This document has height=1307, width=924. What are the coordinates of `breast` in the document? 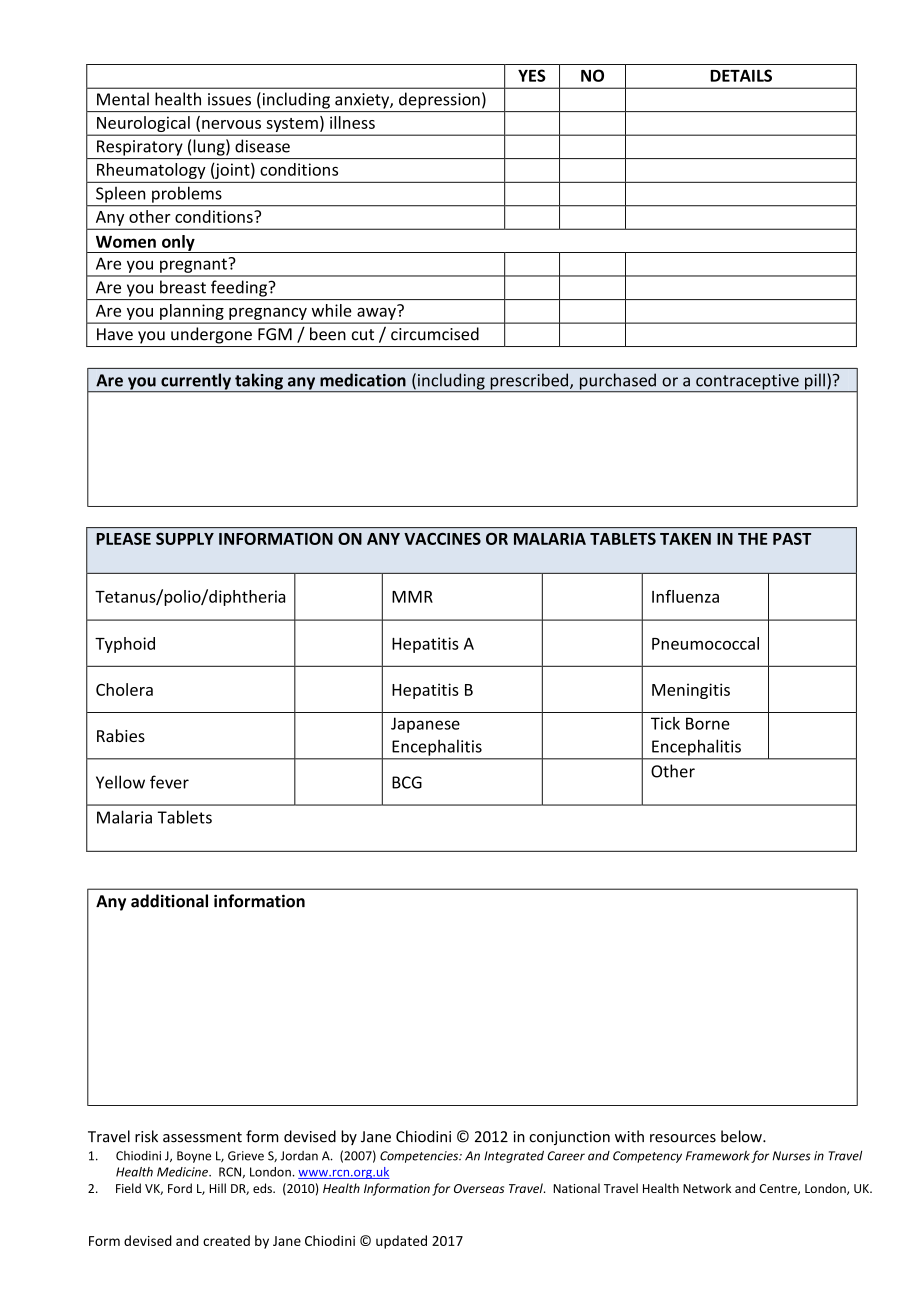 It's located at (183, 287).
